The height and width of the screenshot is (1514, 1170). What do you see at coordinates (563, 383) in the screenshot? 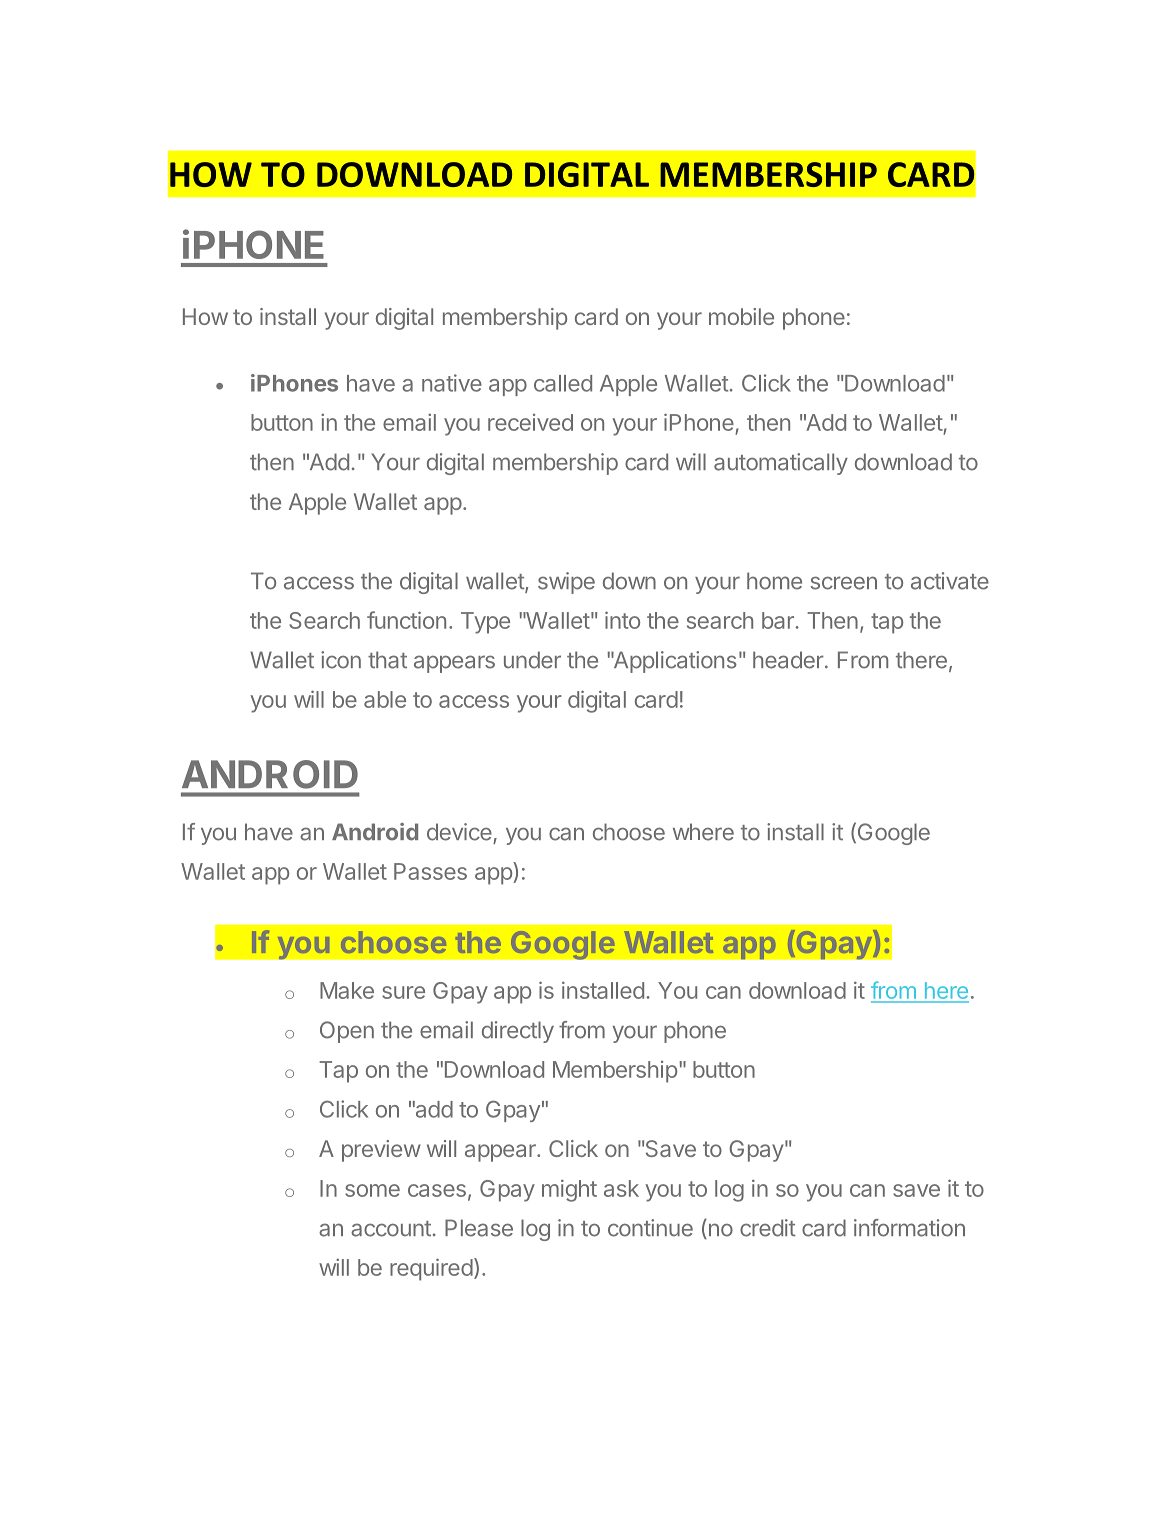
I see `called` at bounding box center [563, 383].
